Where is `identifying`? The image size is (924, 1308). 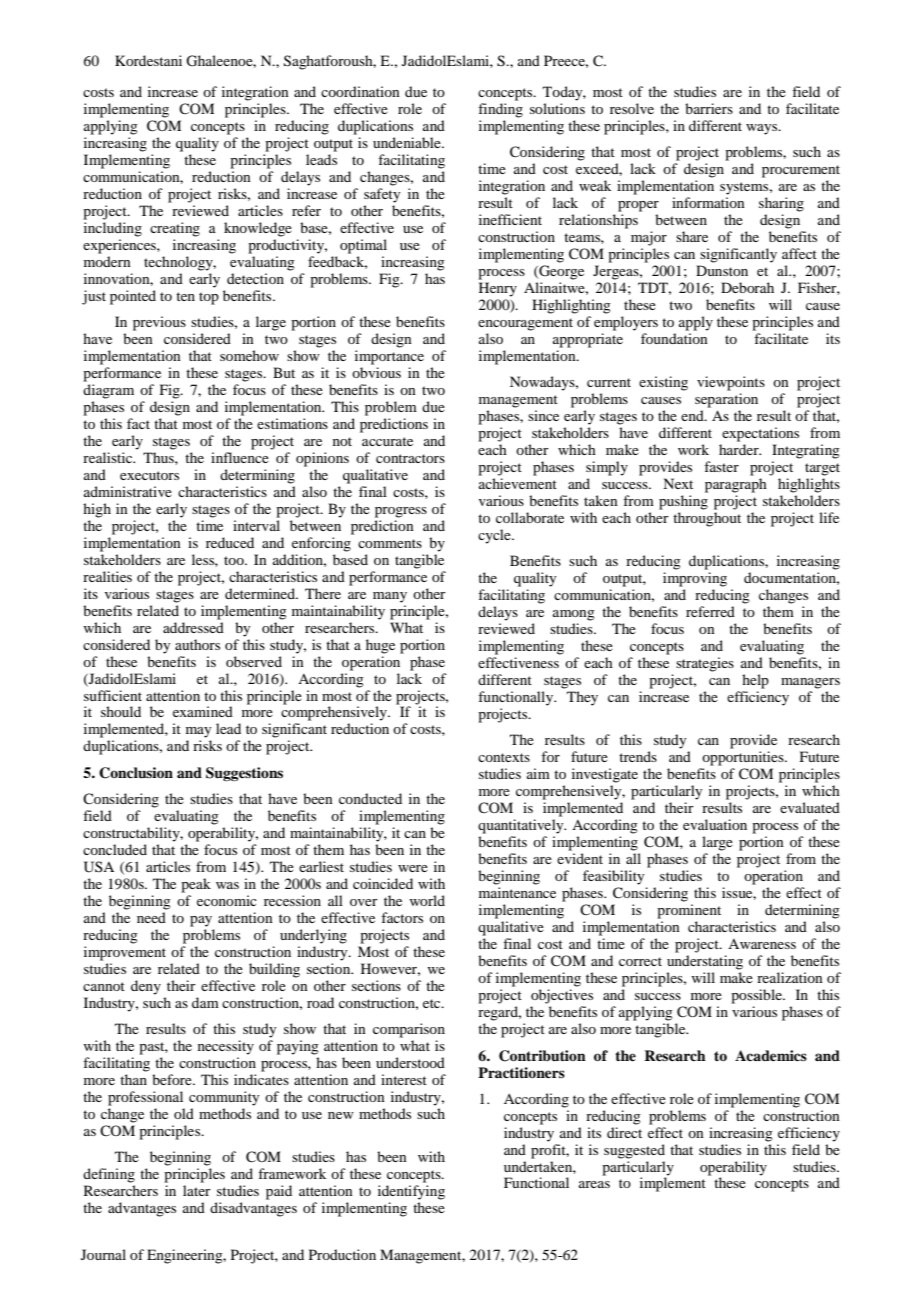 identifying is located at coordinates (411, 1192).
